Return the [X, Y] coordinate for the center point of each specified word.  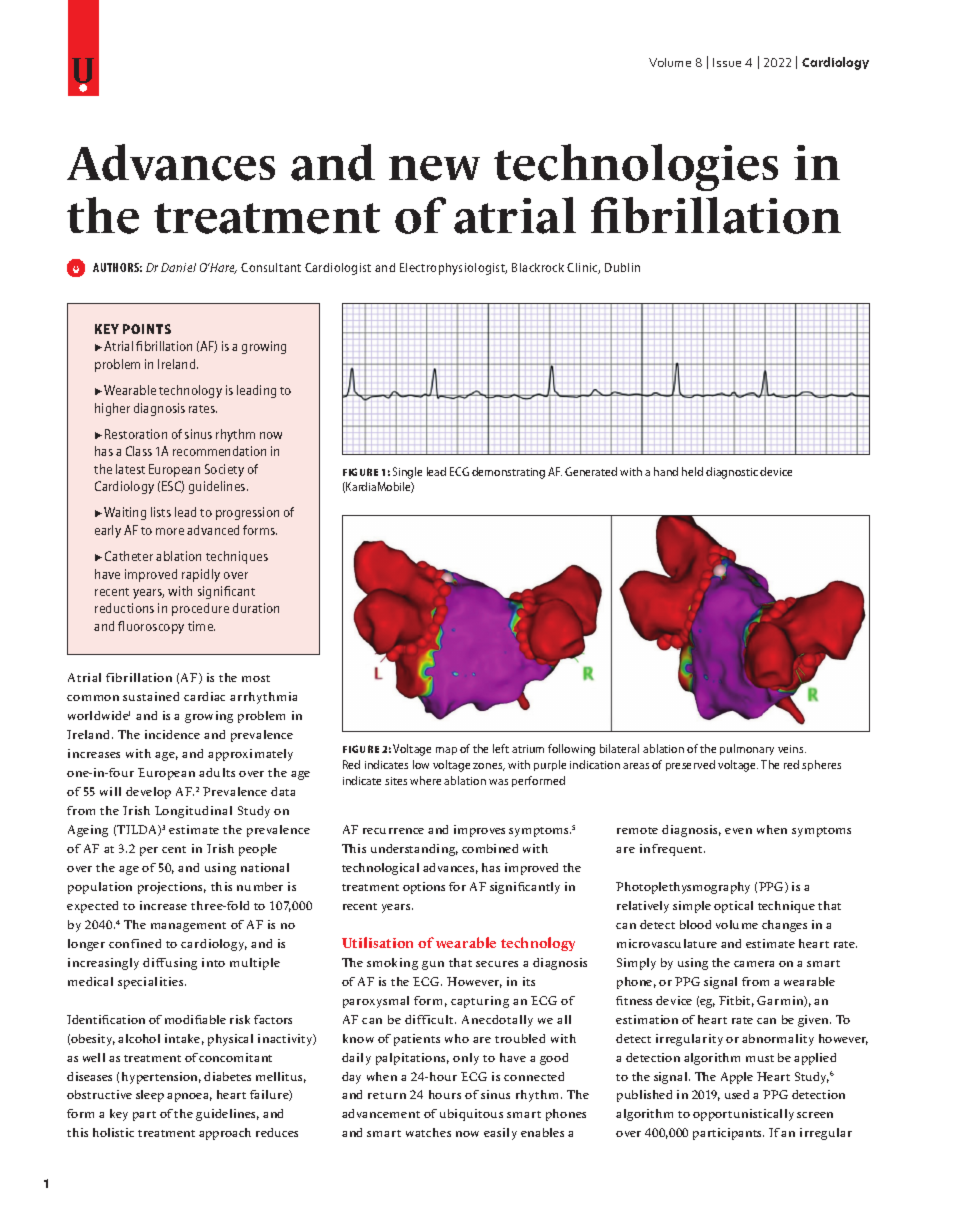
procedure [200, 609]
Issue [727, 62]
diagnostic [732, 473]
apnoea [189, 1097]
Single [407, 473]
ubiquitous [471, 1115]
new [434, 168]
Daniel [178, 267]
